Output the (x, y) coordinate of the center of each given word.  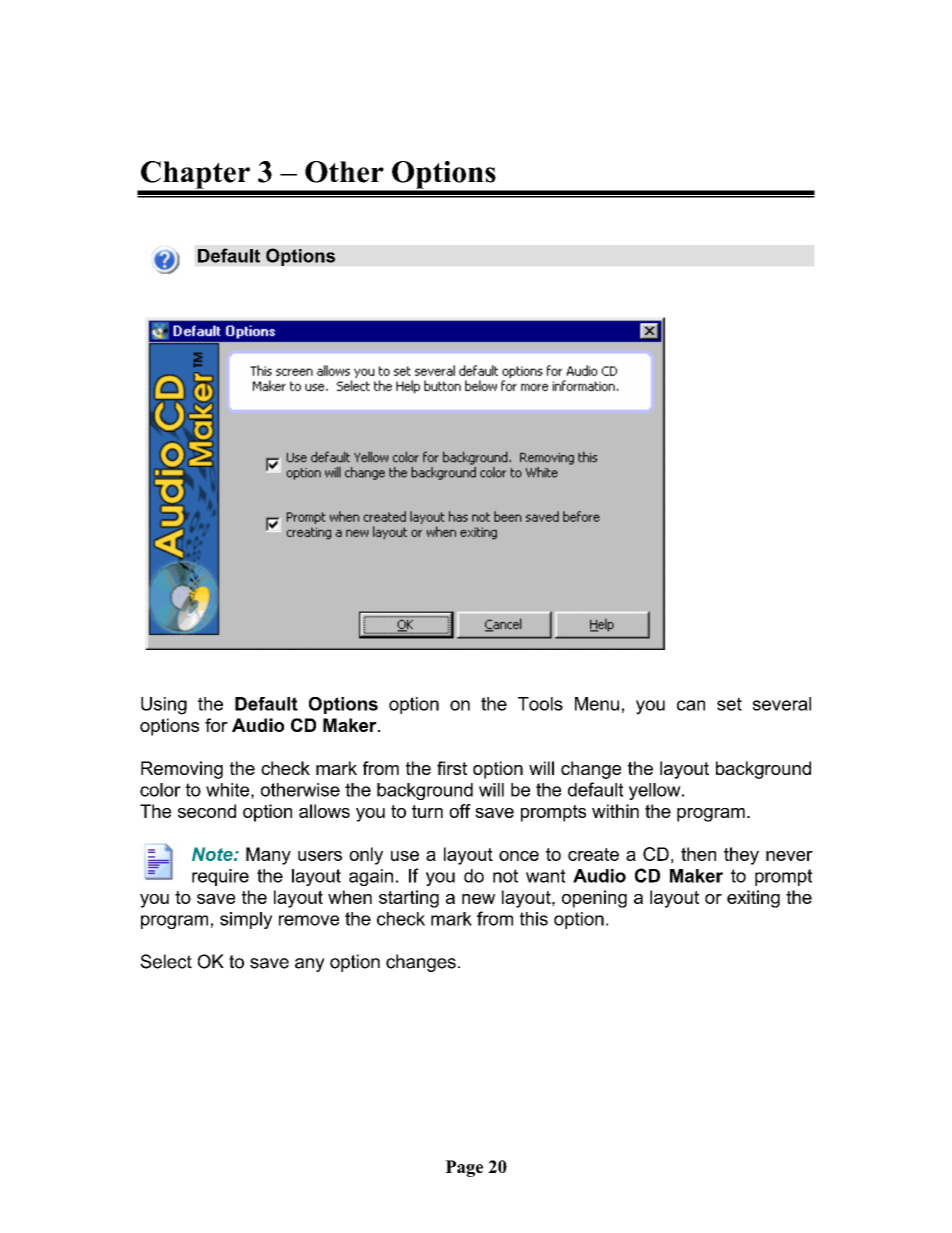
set (729, 704)
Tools (540, 704)
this (534, 919)
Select (166, 961)
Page (464, 1168)
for (216, 725)
